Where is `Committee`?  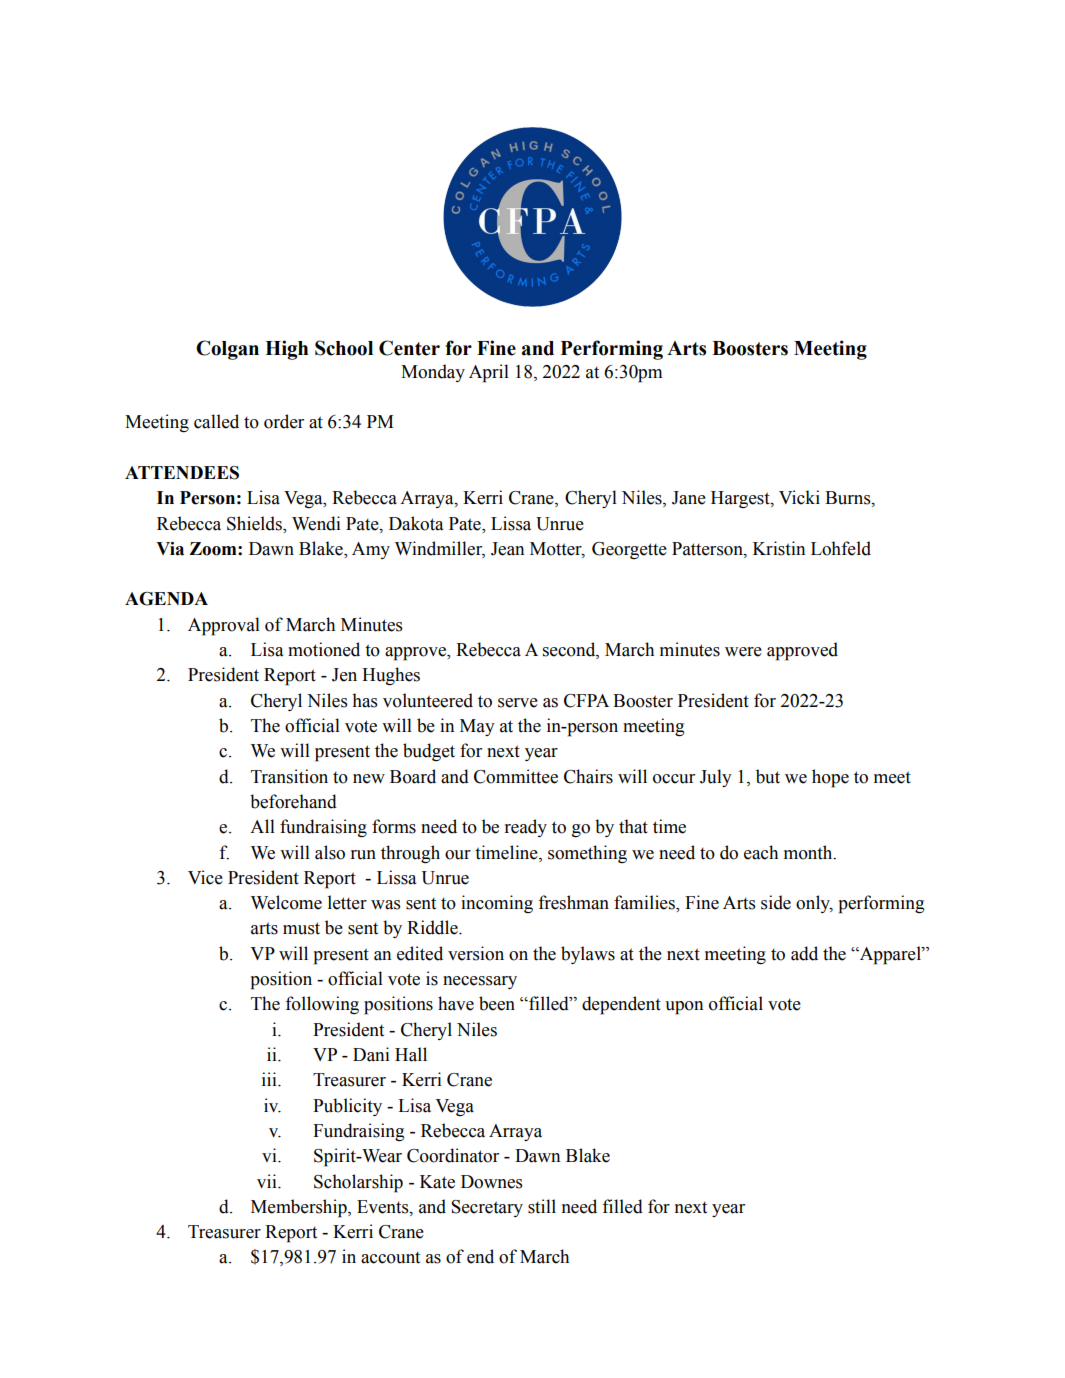 Committee is located at coordinates (516, 776).
